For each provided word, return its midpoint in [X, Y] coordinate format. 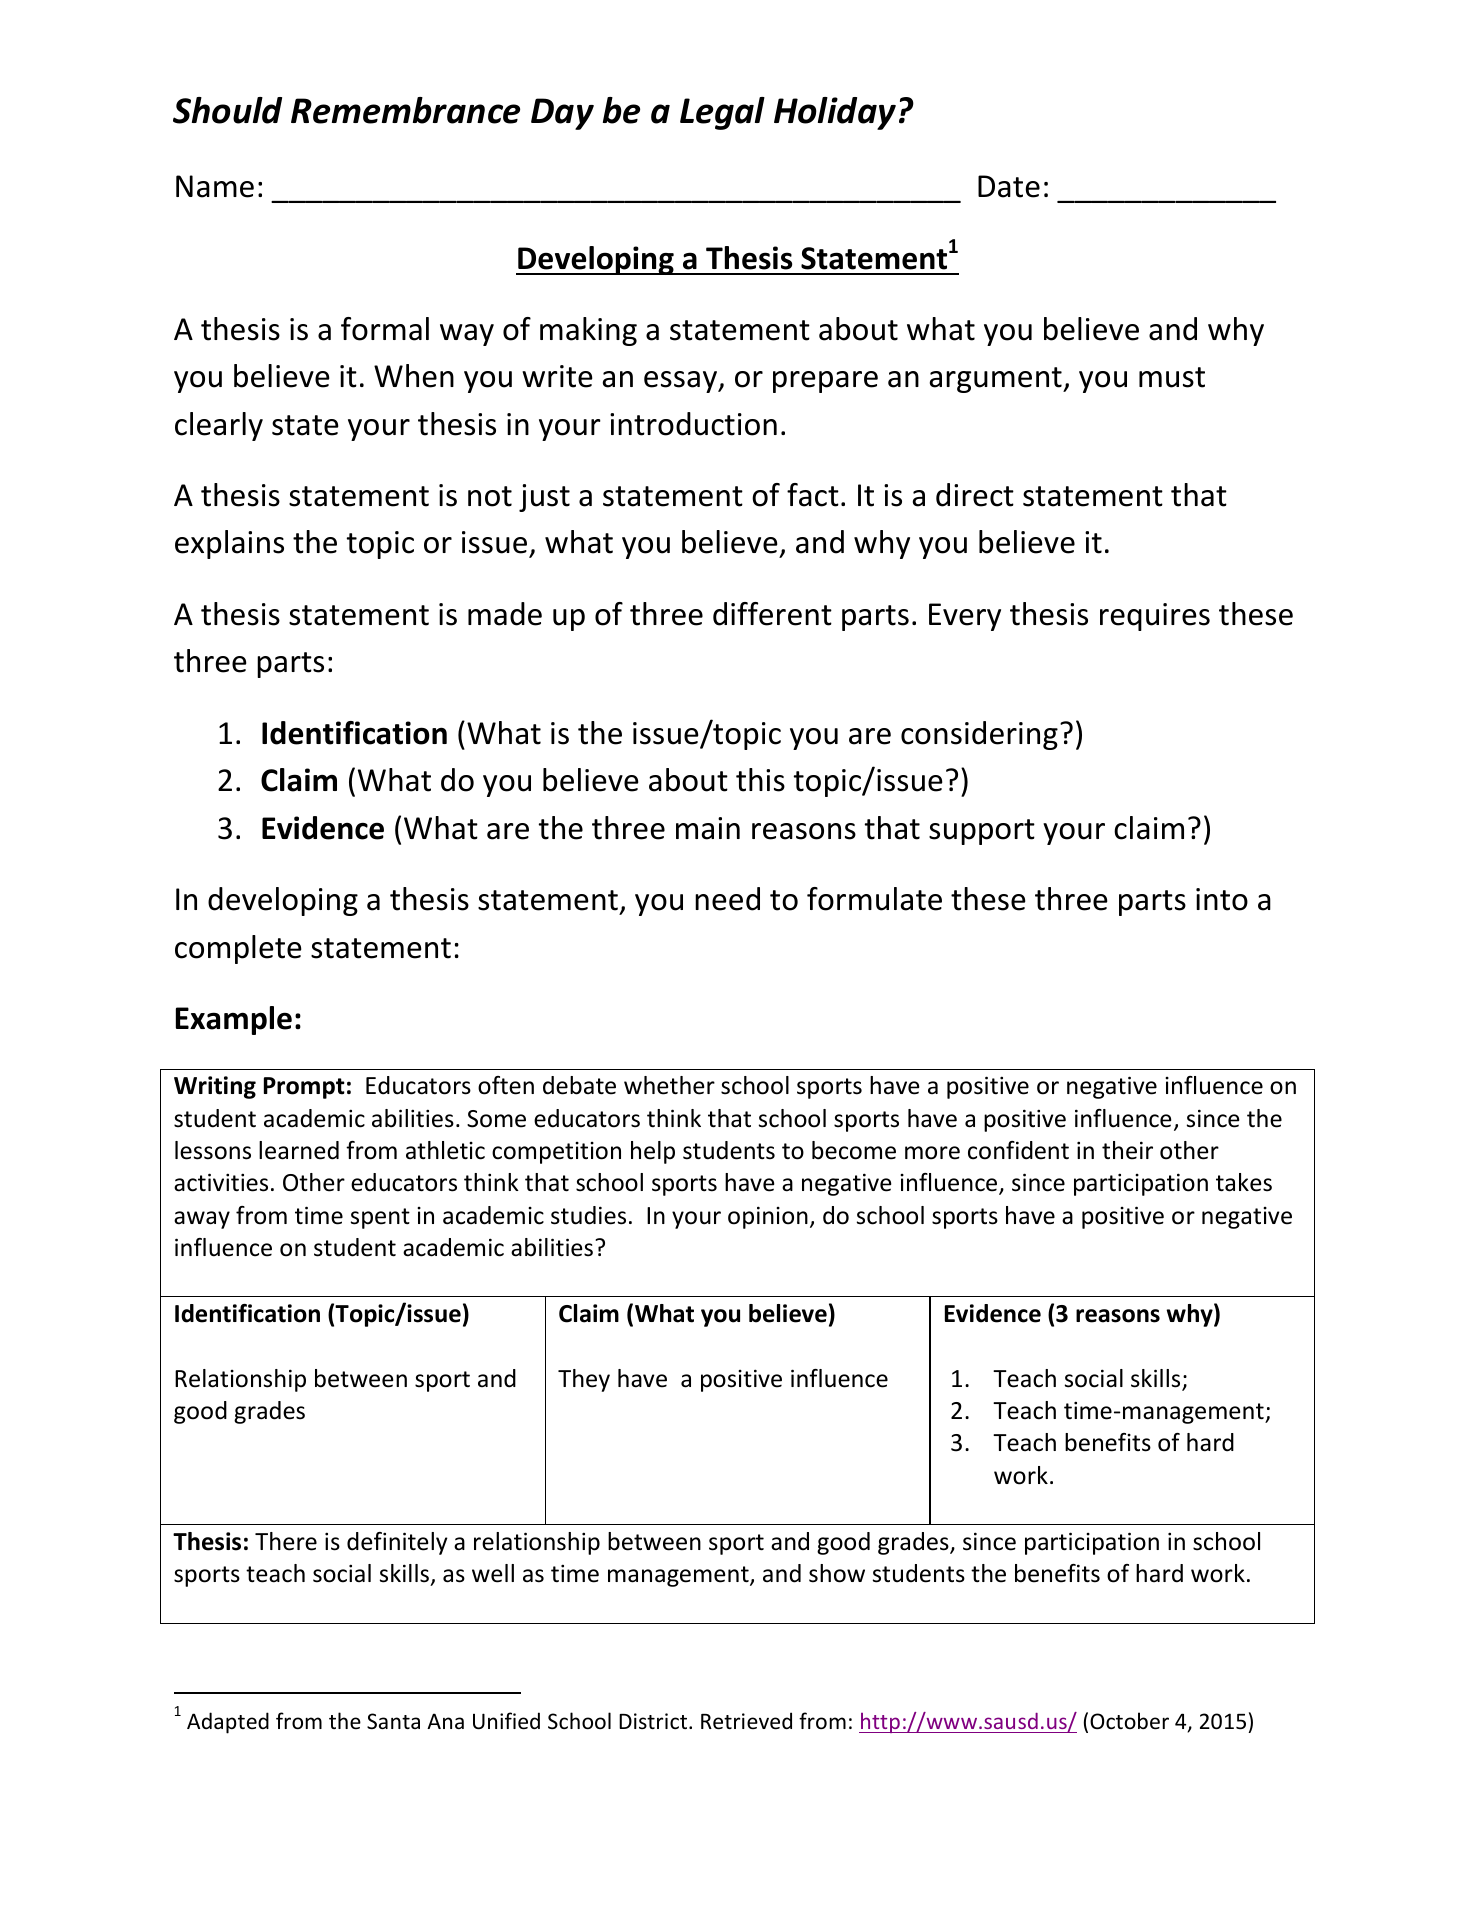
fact [813, 495]
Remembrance [405, 110]
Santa [393, 1721]
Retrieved [746, 1721]
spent [380, 1218]
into [1222, 899]
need [727, 899]
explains [229, 544]
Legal [722, 113]
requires [1155, 617]
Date [1009, 186]
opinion [768, 1217]
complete [238, 949]
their [1127, 1150]
